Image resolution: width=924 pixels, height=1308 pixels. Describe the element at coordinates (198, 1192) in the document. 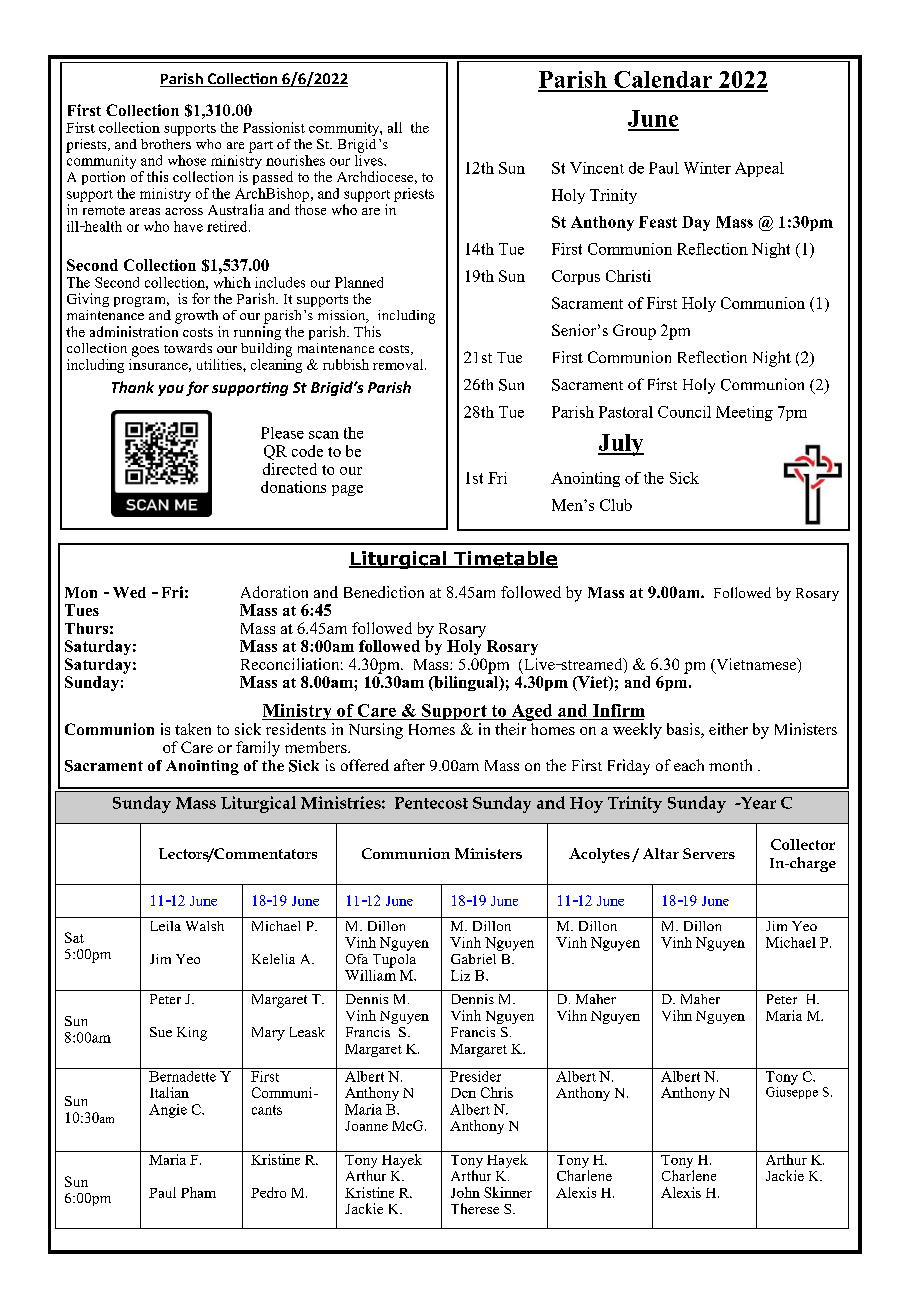

I see `Pham` at that location.
